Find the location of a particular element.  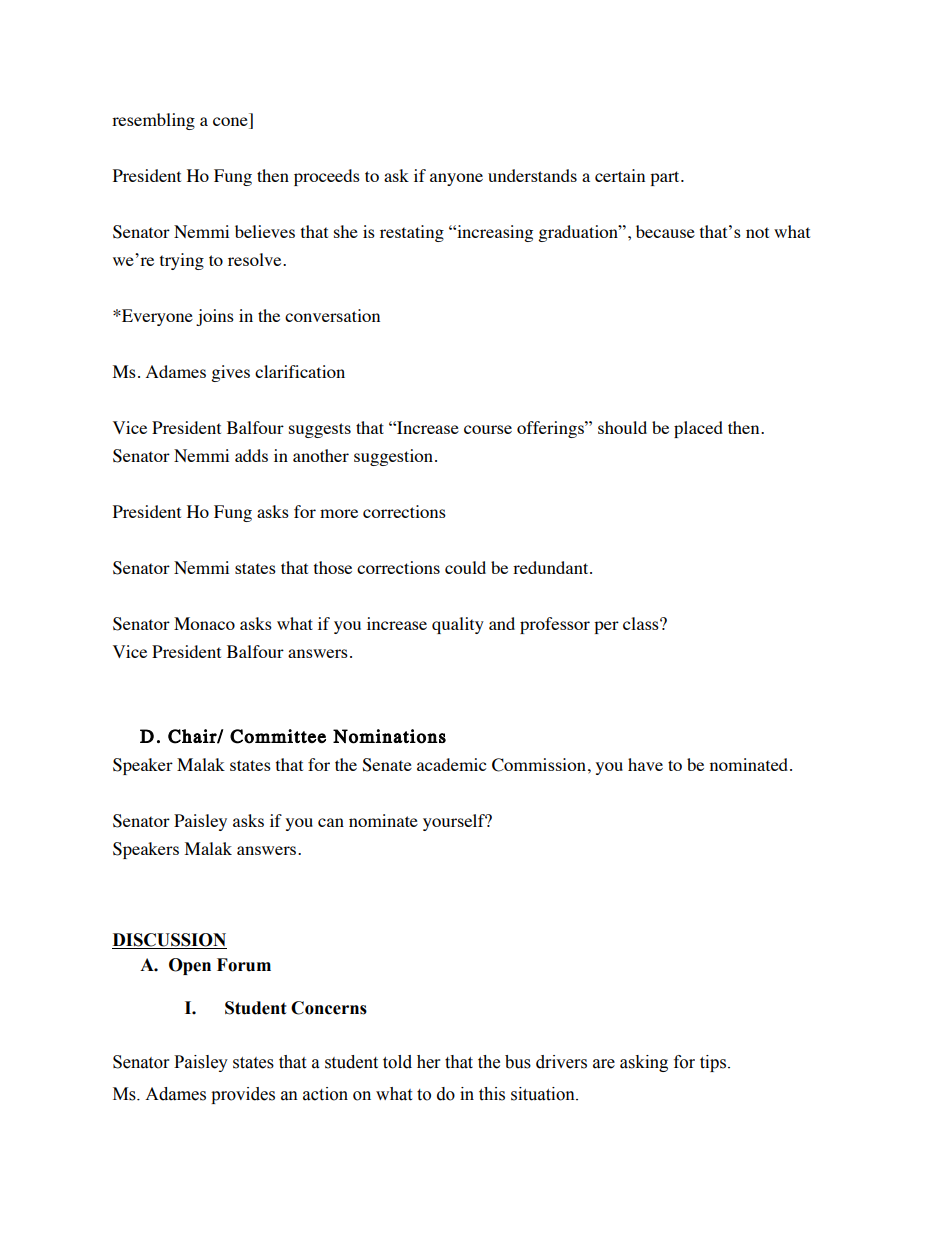

cone is located at coordinates (231, 123).
